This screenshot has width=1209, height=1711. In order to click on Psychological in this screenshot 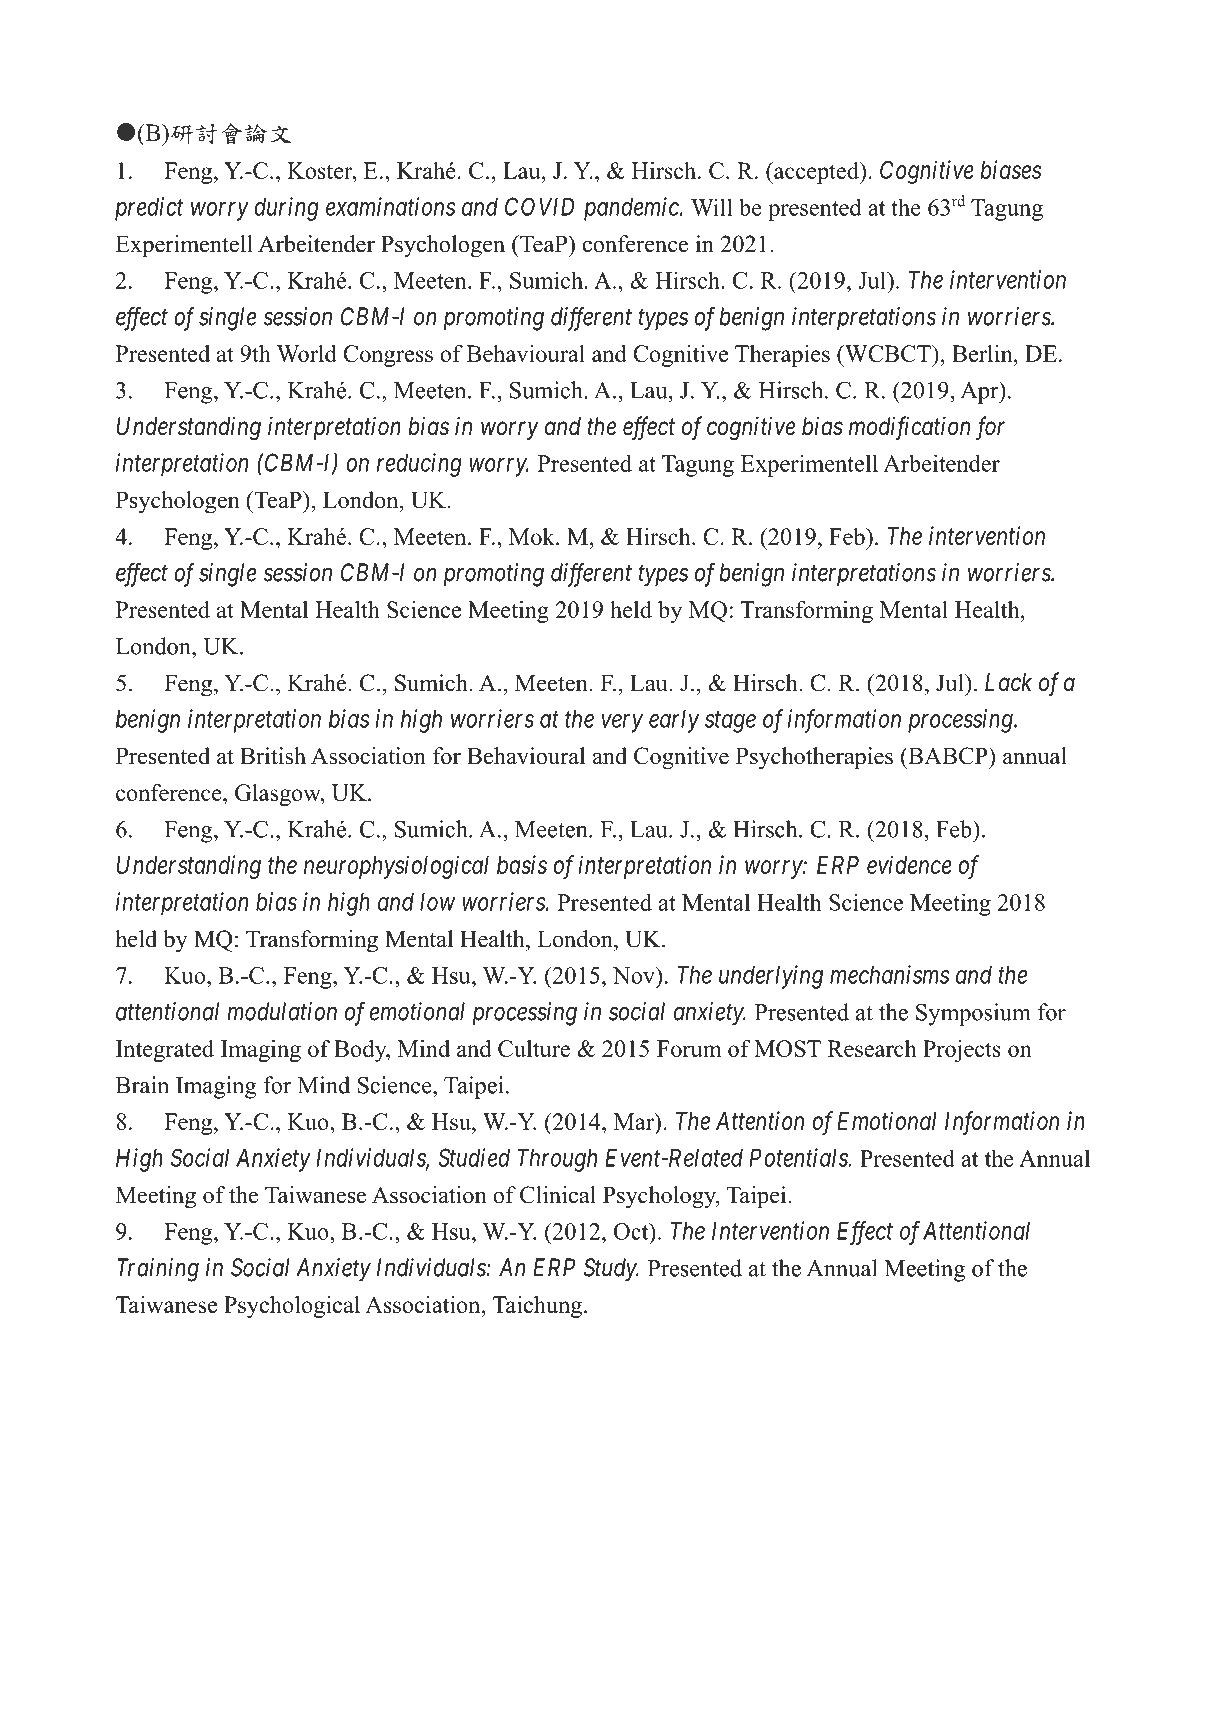, I will do `click(292, 1307)`.
